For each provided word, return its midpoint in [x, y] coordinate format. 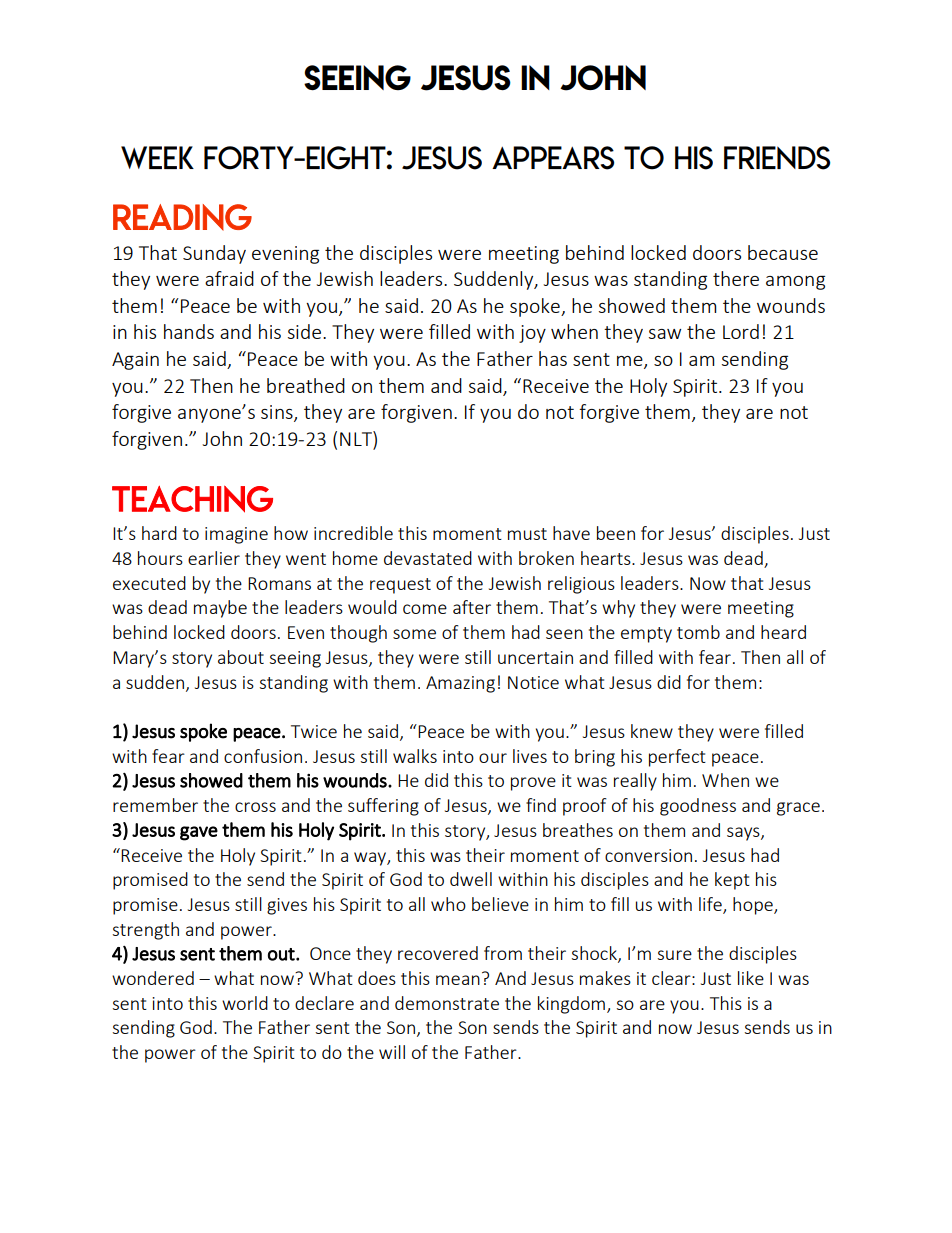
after [472, 607]
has [553, 358]
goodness [698, 807]
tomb [698, 632]
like [751, 978]
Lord [741, 331]
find [541, 805]
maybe [220, 609]
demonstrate [447, 1003]
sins [278, 413]
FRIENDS [777, 158]
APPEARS [553, 158]
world [245, 1003]
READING [182, 217]
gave [199, 833]
